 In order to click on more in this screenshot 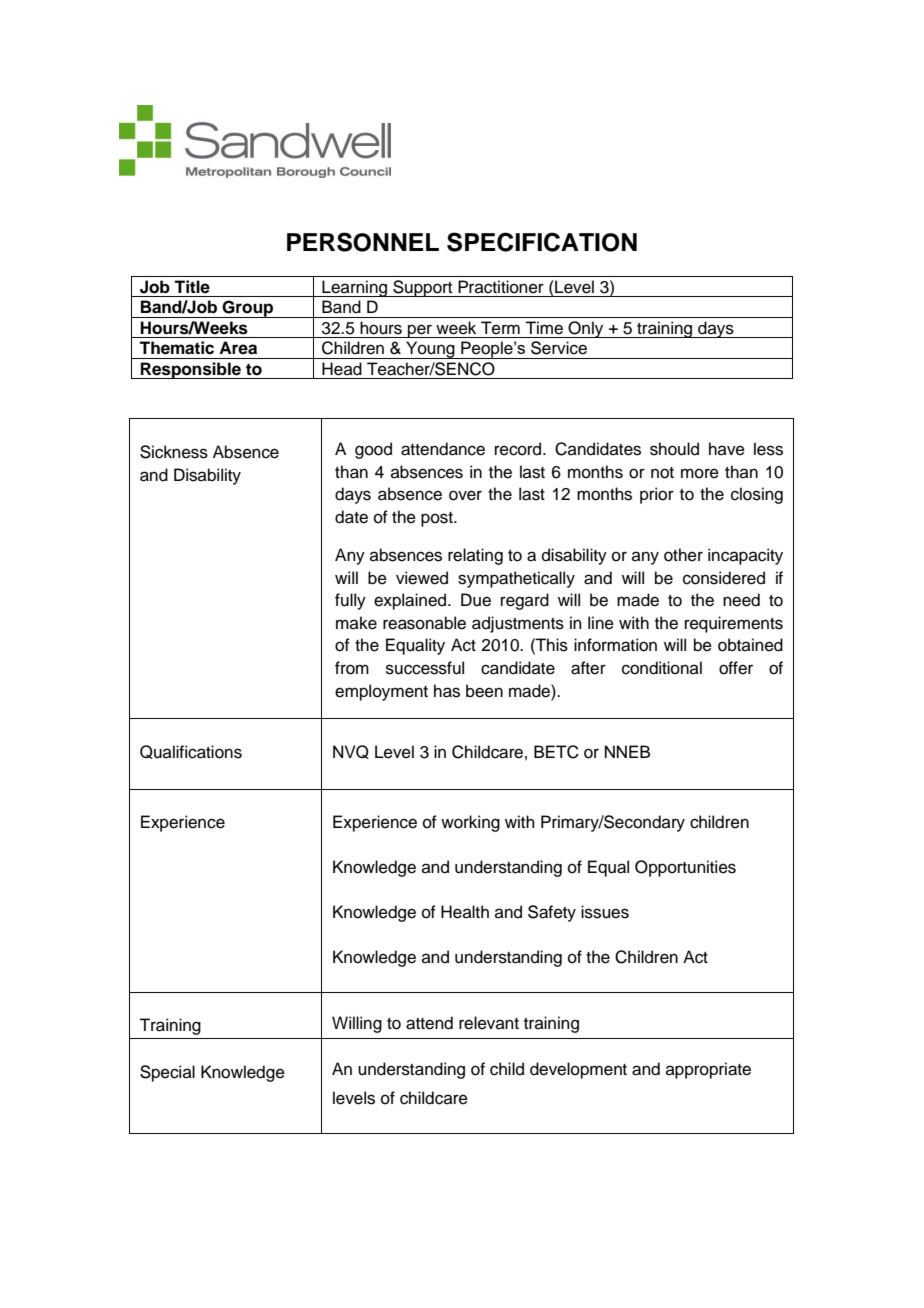, I will do `click(700, 473)`.
